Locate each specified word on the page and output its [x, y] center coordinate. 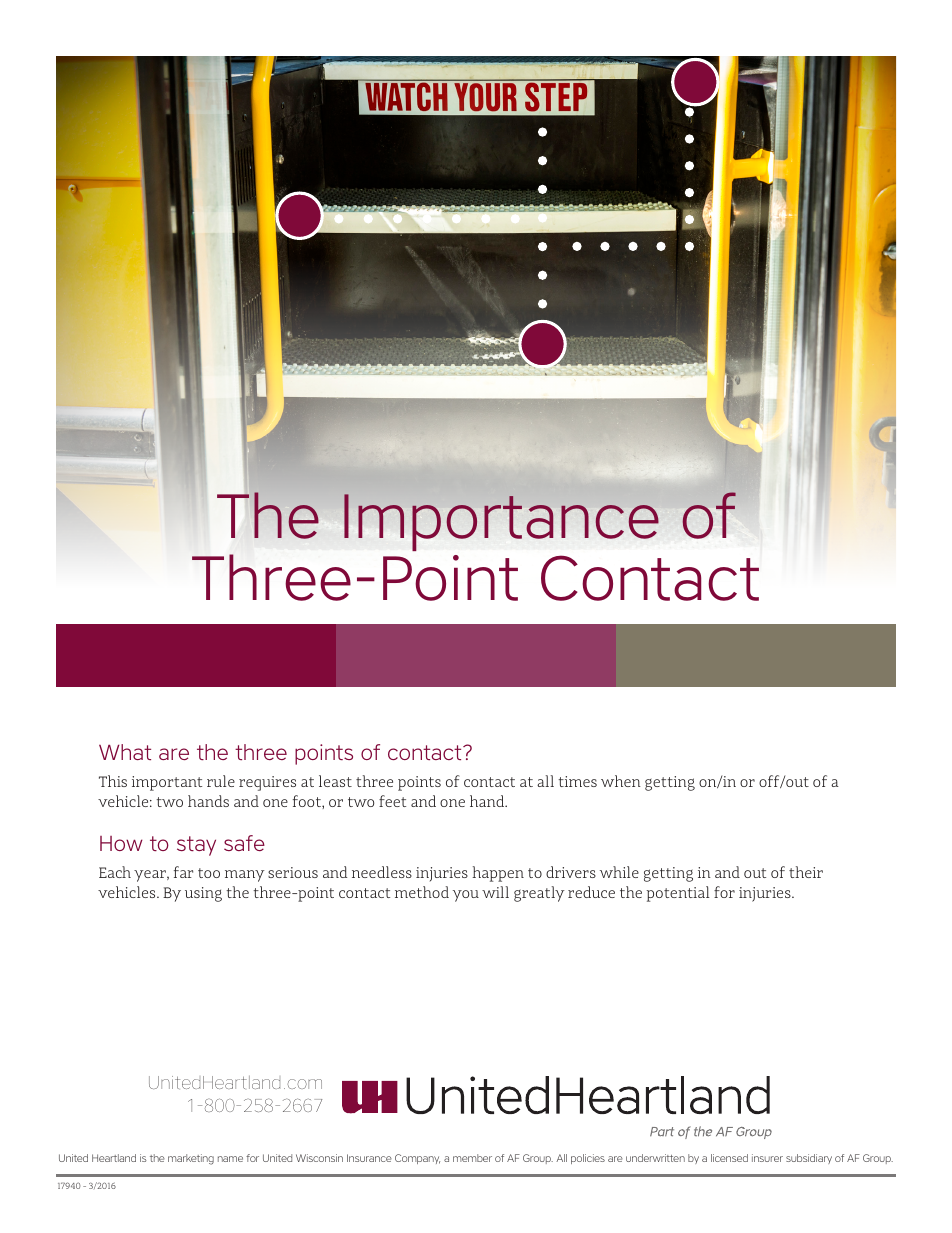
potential [678, 894]
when [621, 781]
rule [221, 781]
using [203, 894]
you [466, 896]
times [577, 781]
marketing [191, 1159]
